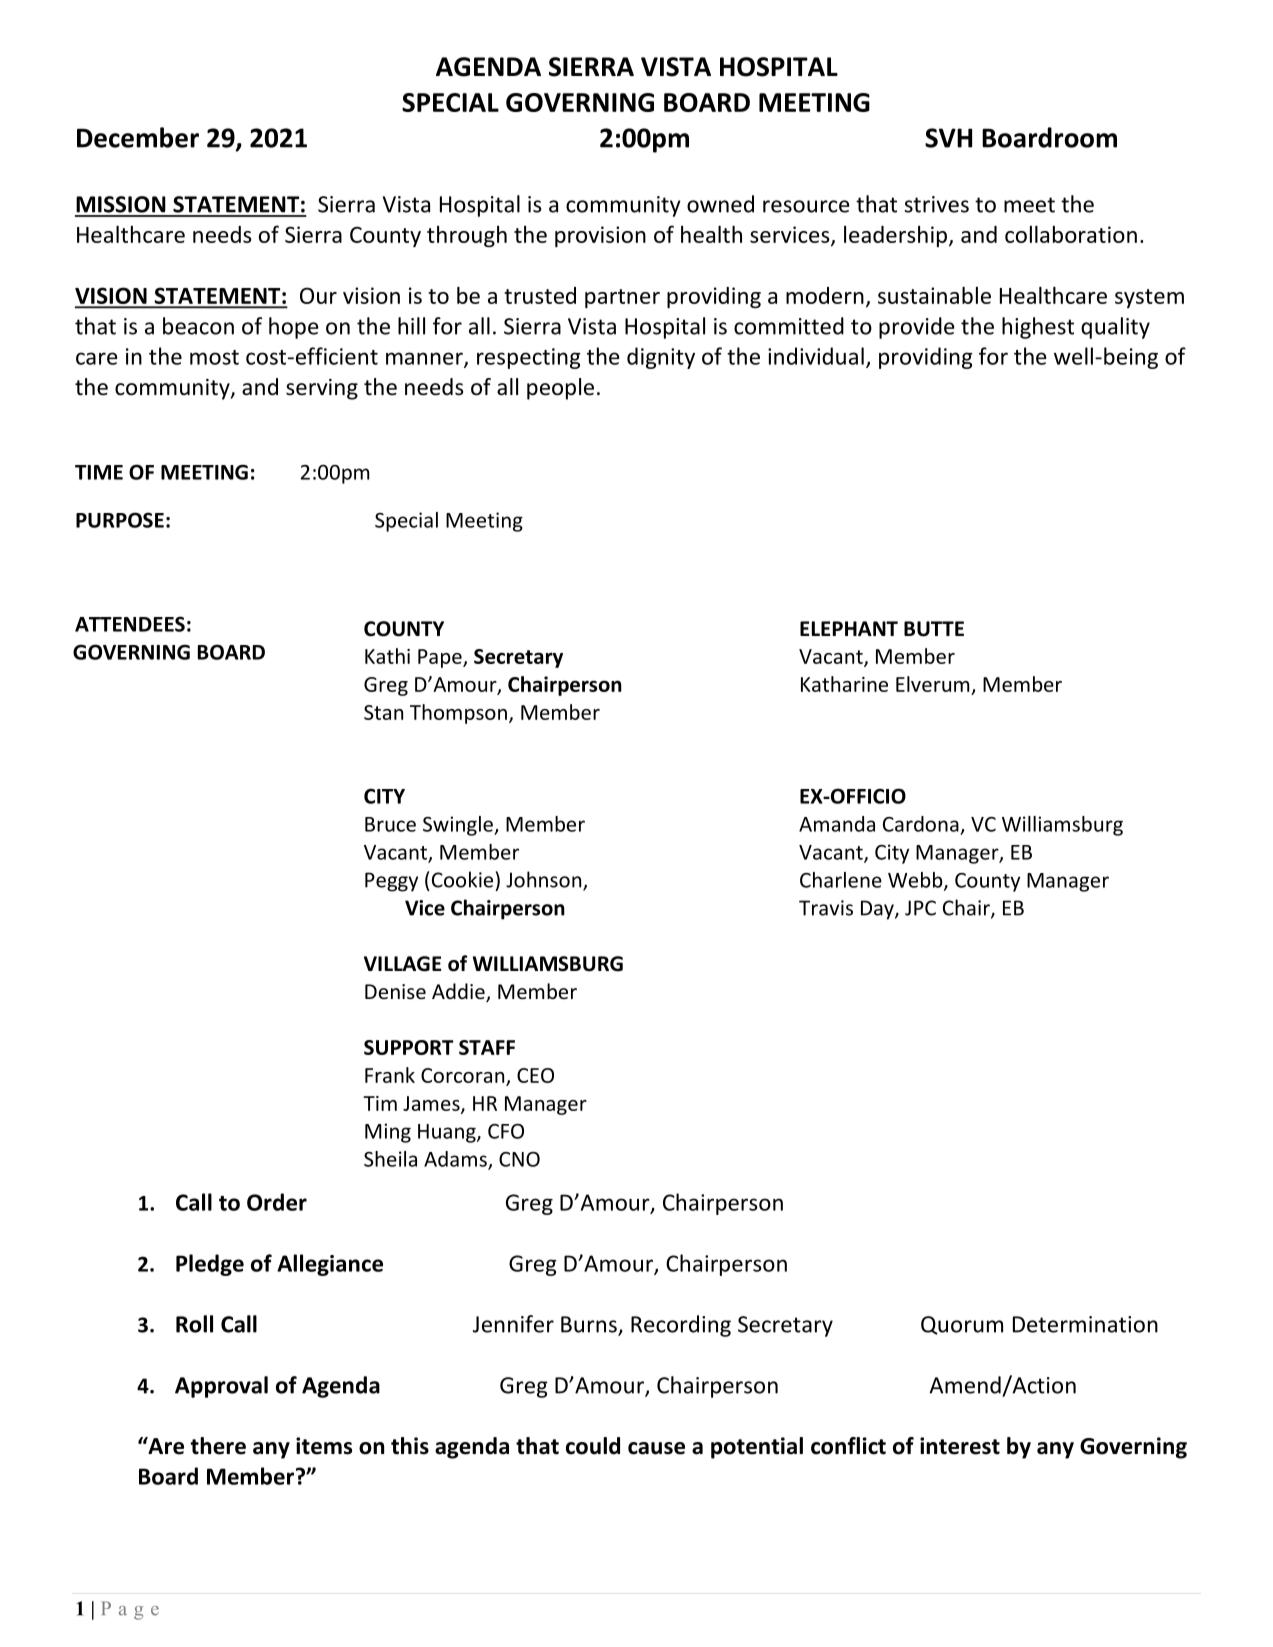 Image resolution: width=1273 pixels, height=1647 pixels. Describe the element at coordinates (916, 881) in the screenshot. I see `Webb` at that location.
